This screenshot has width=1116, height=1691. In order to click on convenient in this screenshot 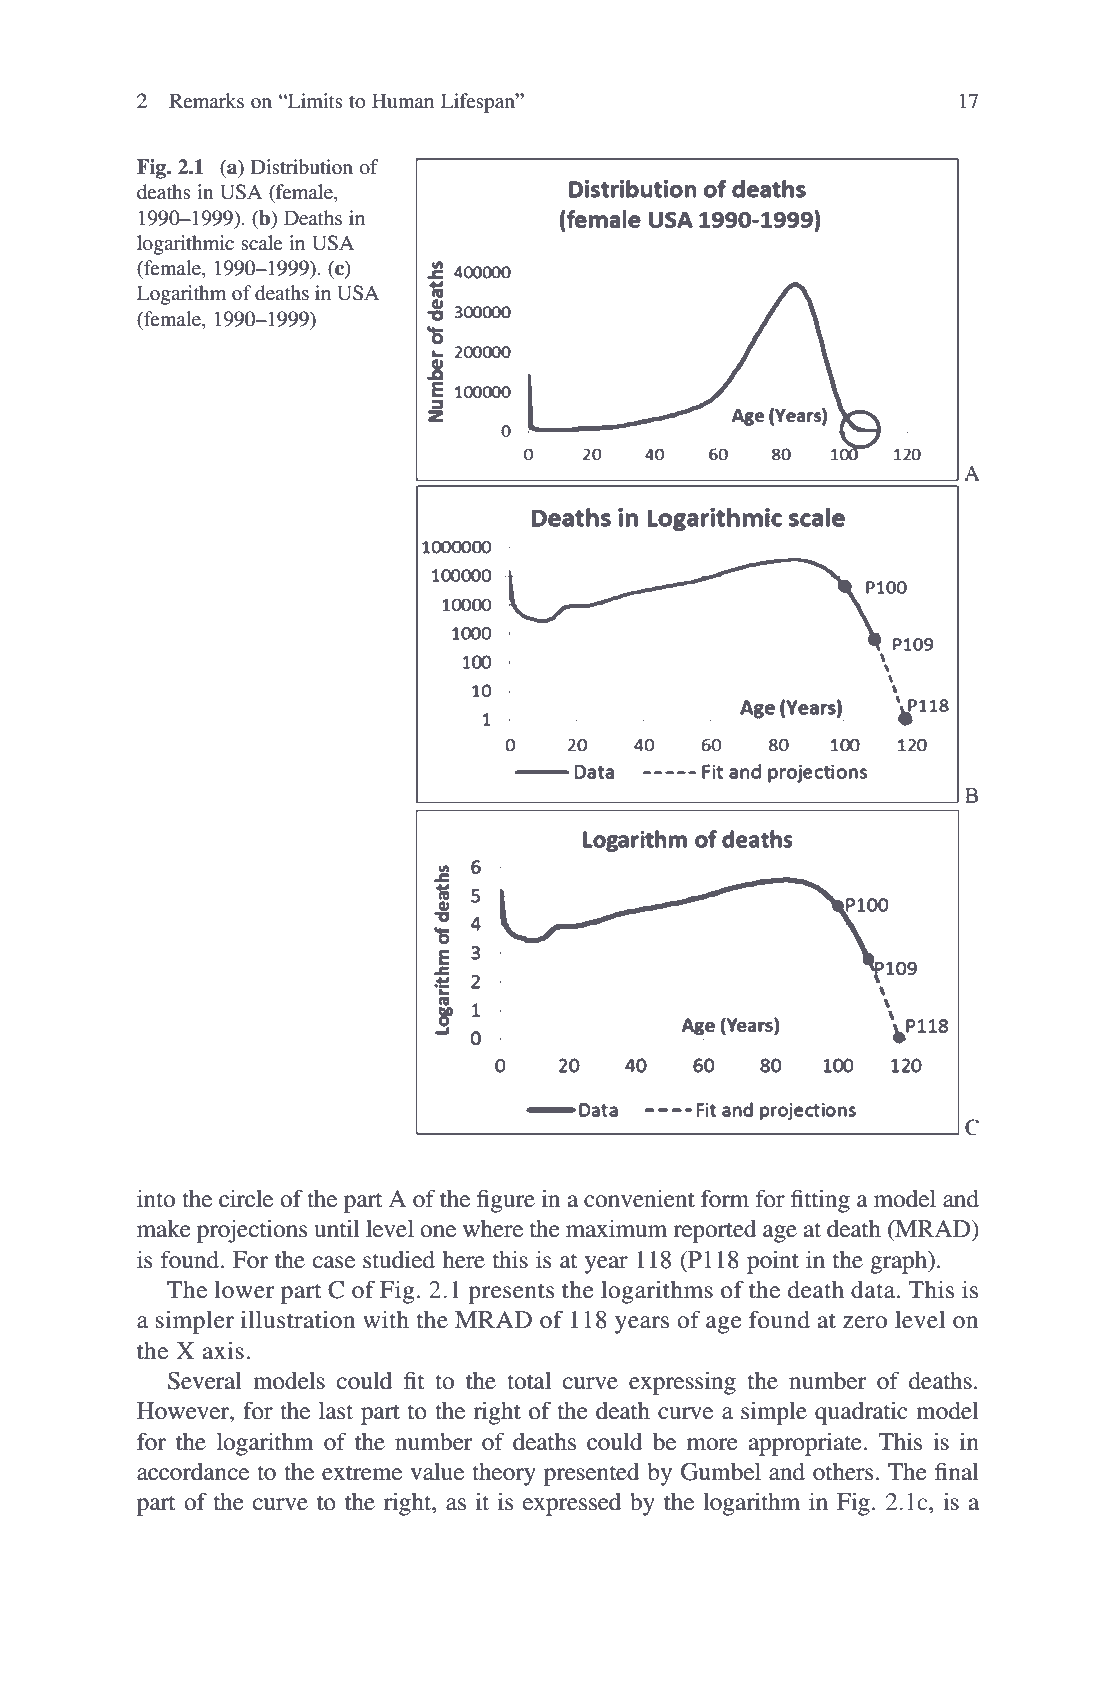, I will do `click(639, 1199)`.
